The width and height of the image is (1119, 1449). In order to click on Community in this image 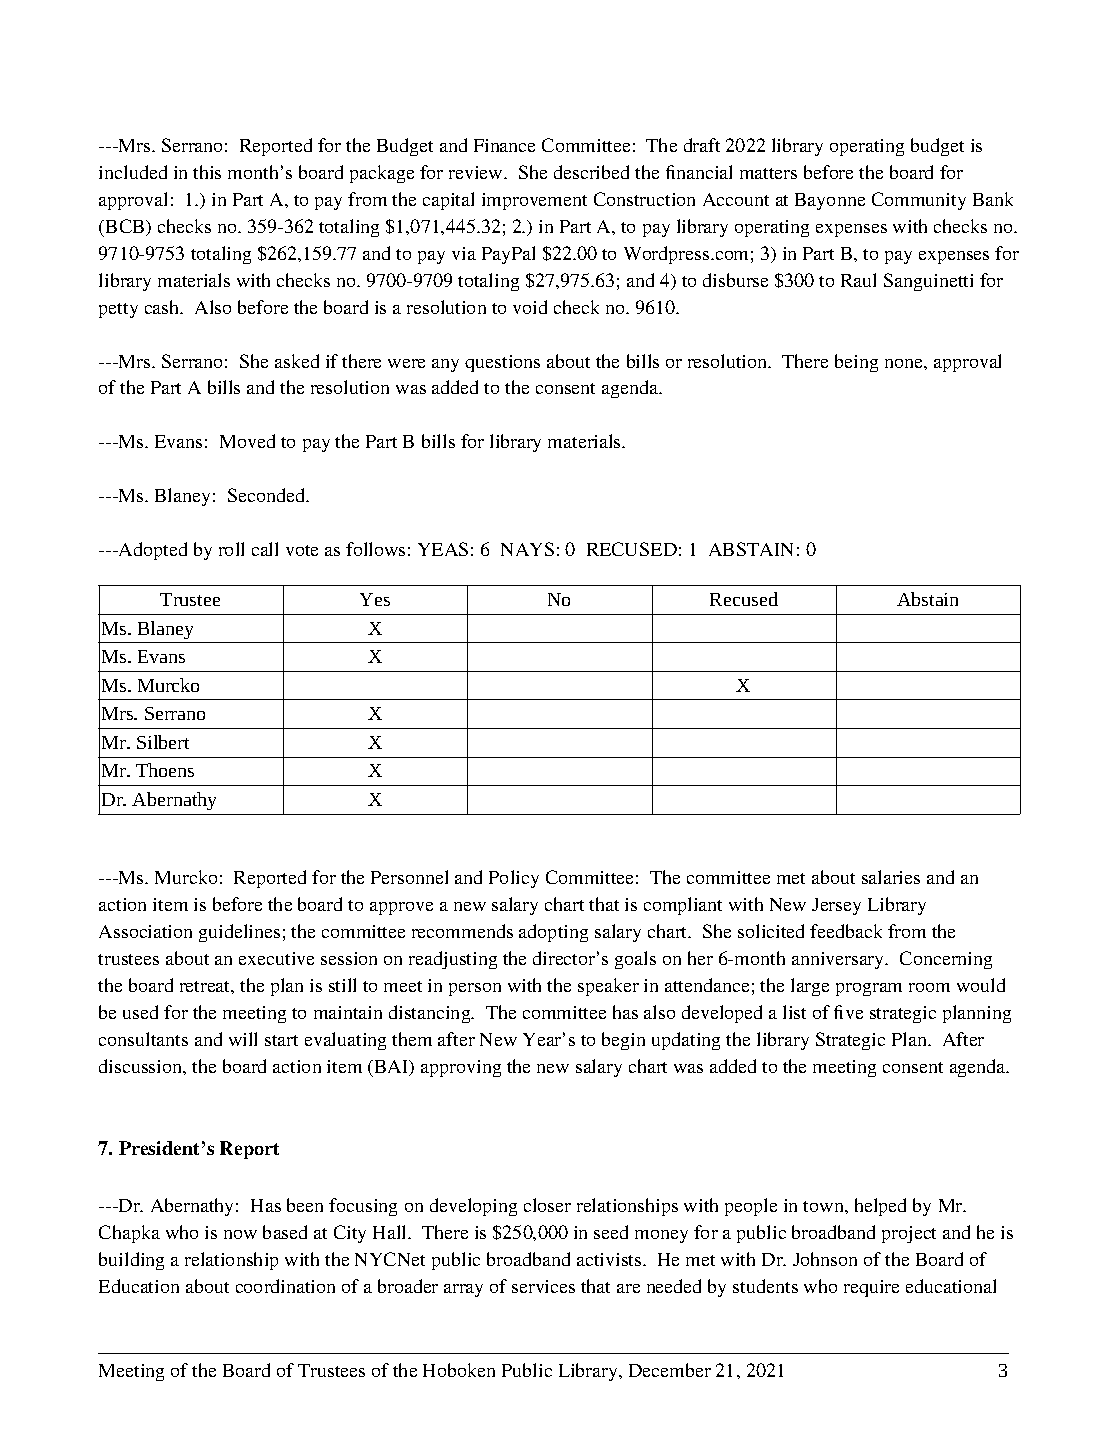, I will do `click(919, 201)`.
